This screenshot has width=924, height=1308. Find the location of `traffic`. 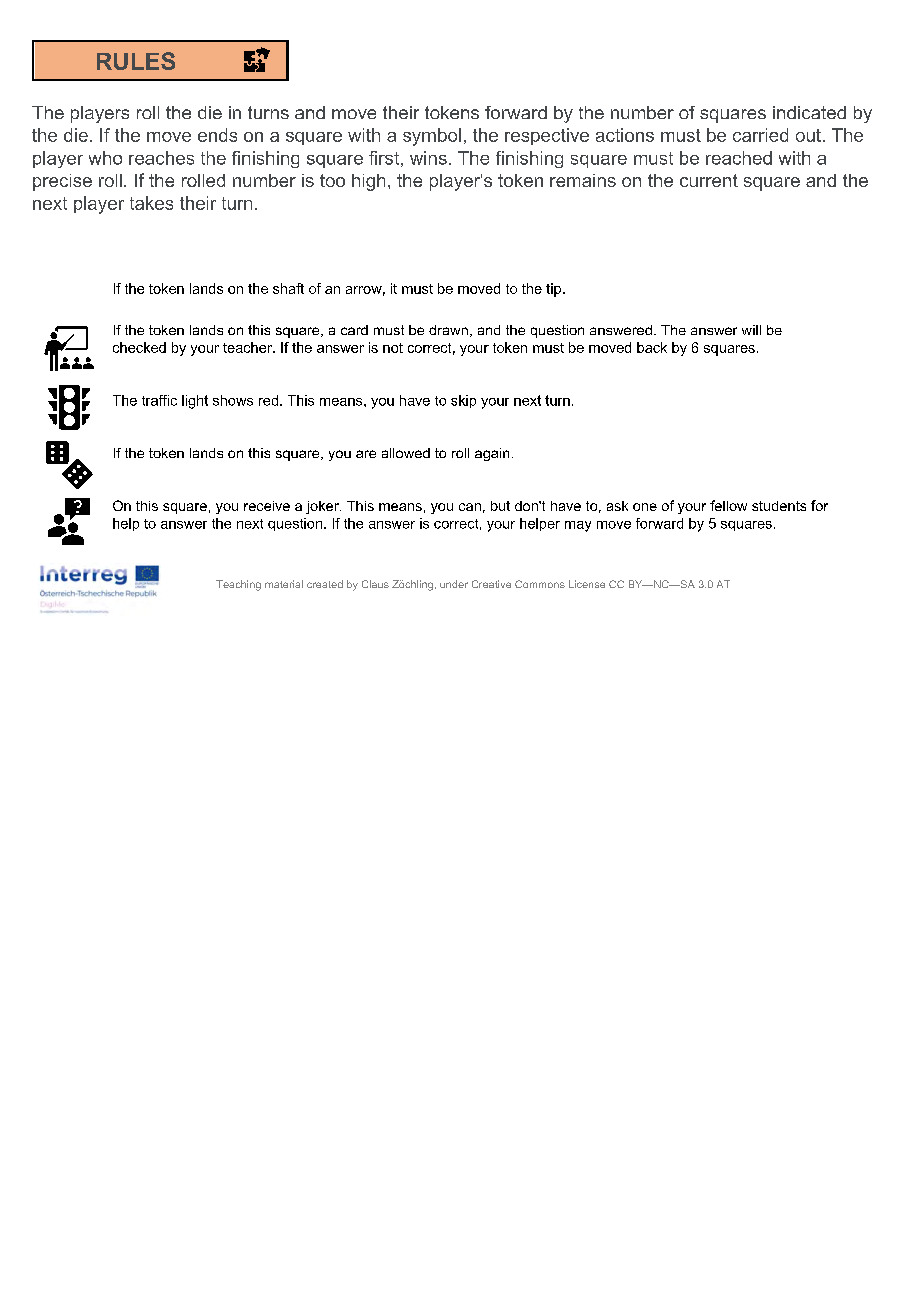

traffic is located at coordinates (159, 400).
